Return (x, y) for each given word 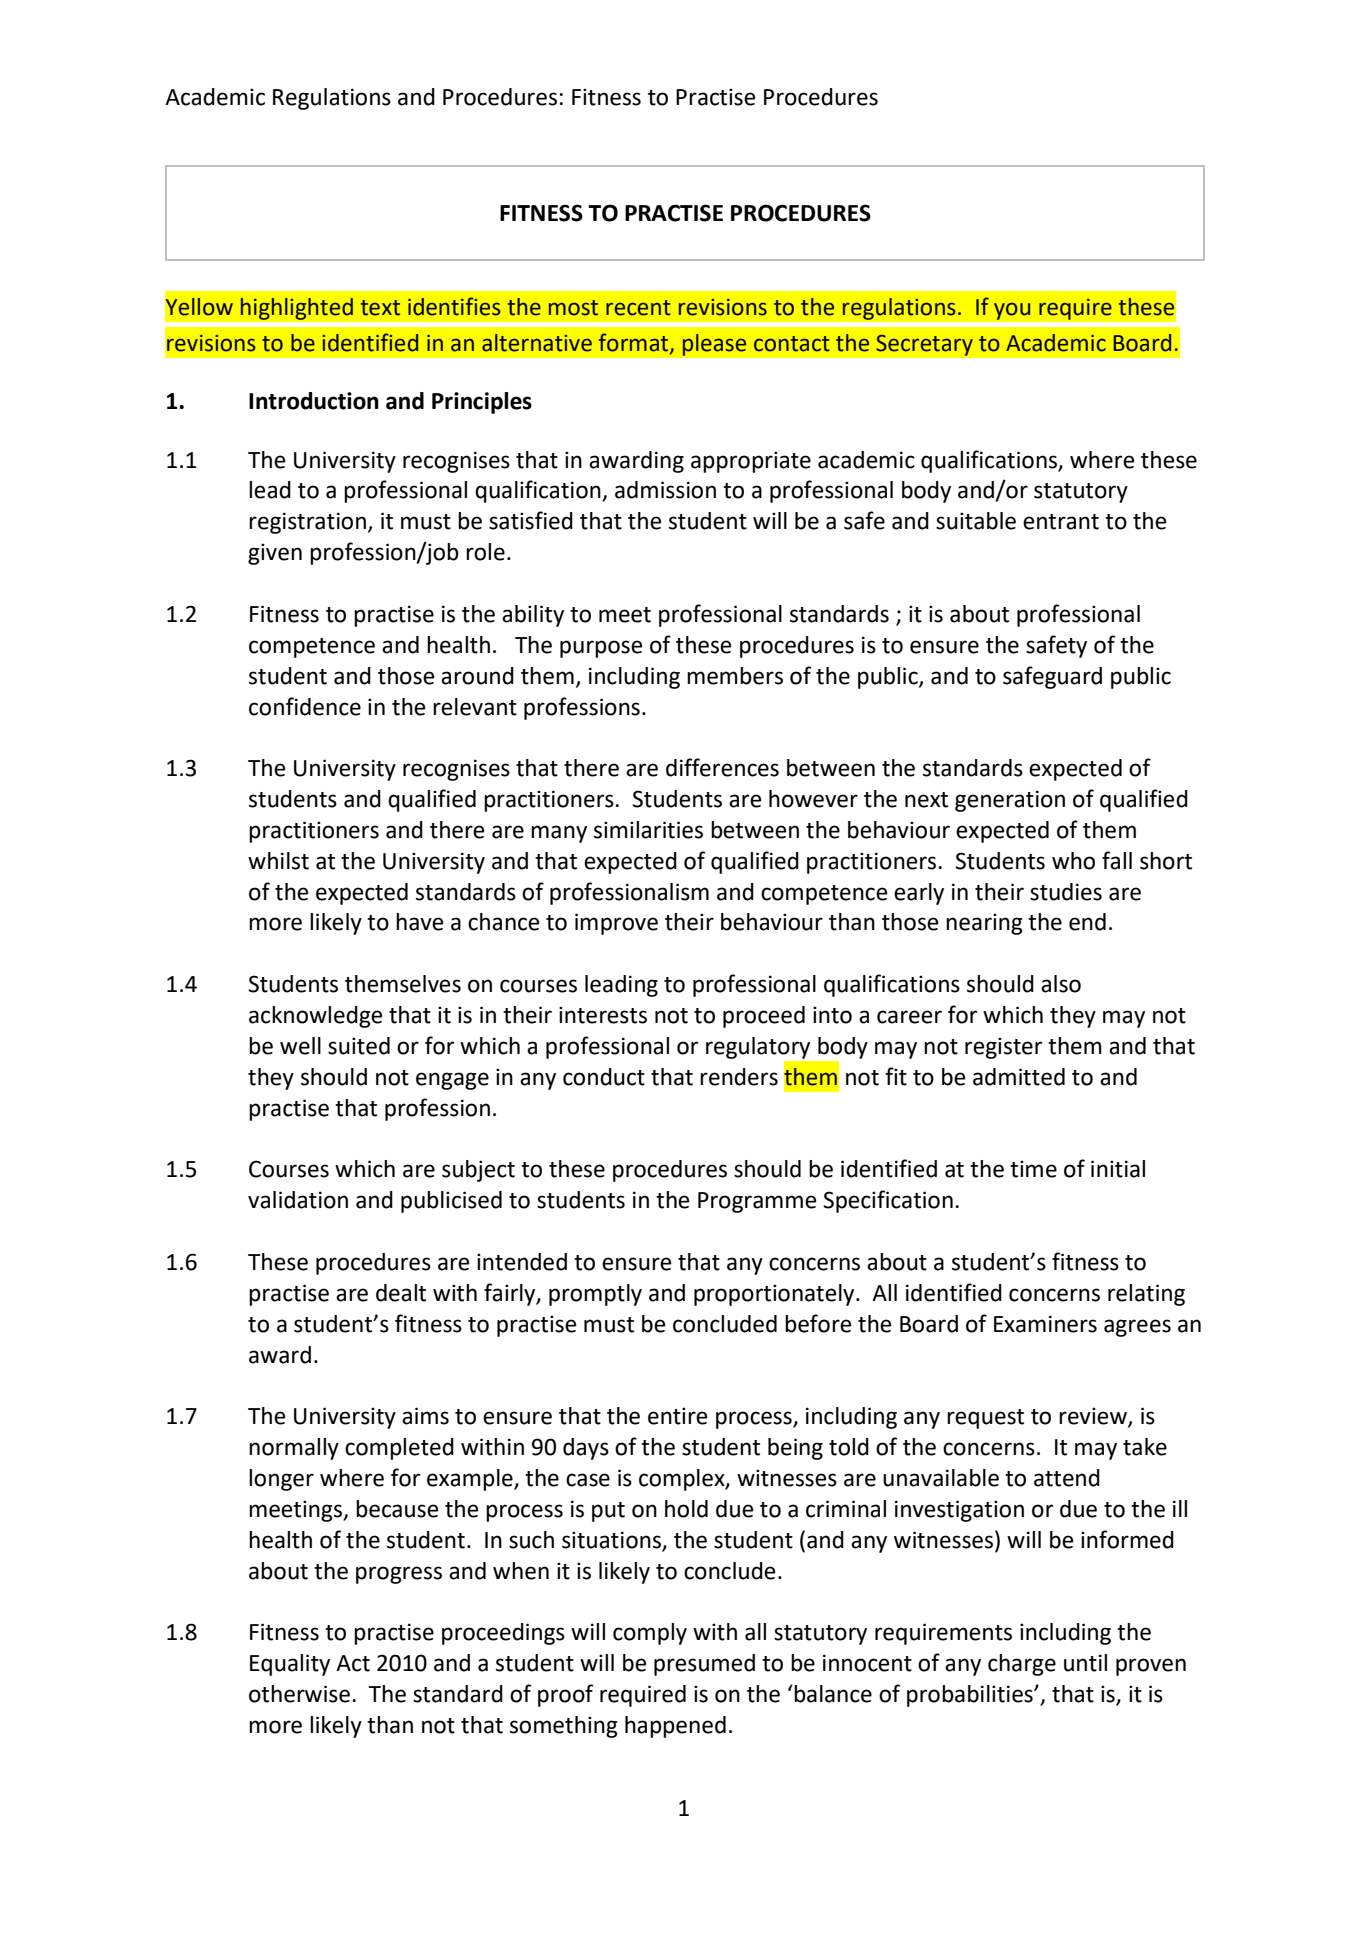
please (714, 345)
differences (722, 767)
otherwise (299, 1694)
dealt (401, 1293)
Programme (757, 1202)
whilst (278, 861)
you (1012, 311)
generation (1010, 801)
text (380, 308)
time (1033, 1169)
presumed (704, 1665)
